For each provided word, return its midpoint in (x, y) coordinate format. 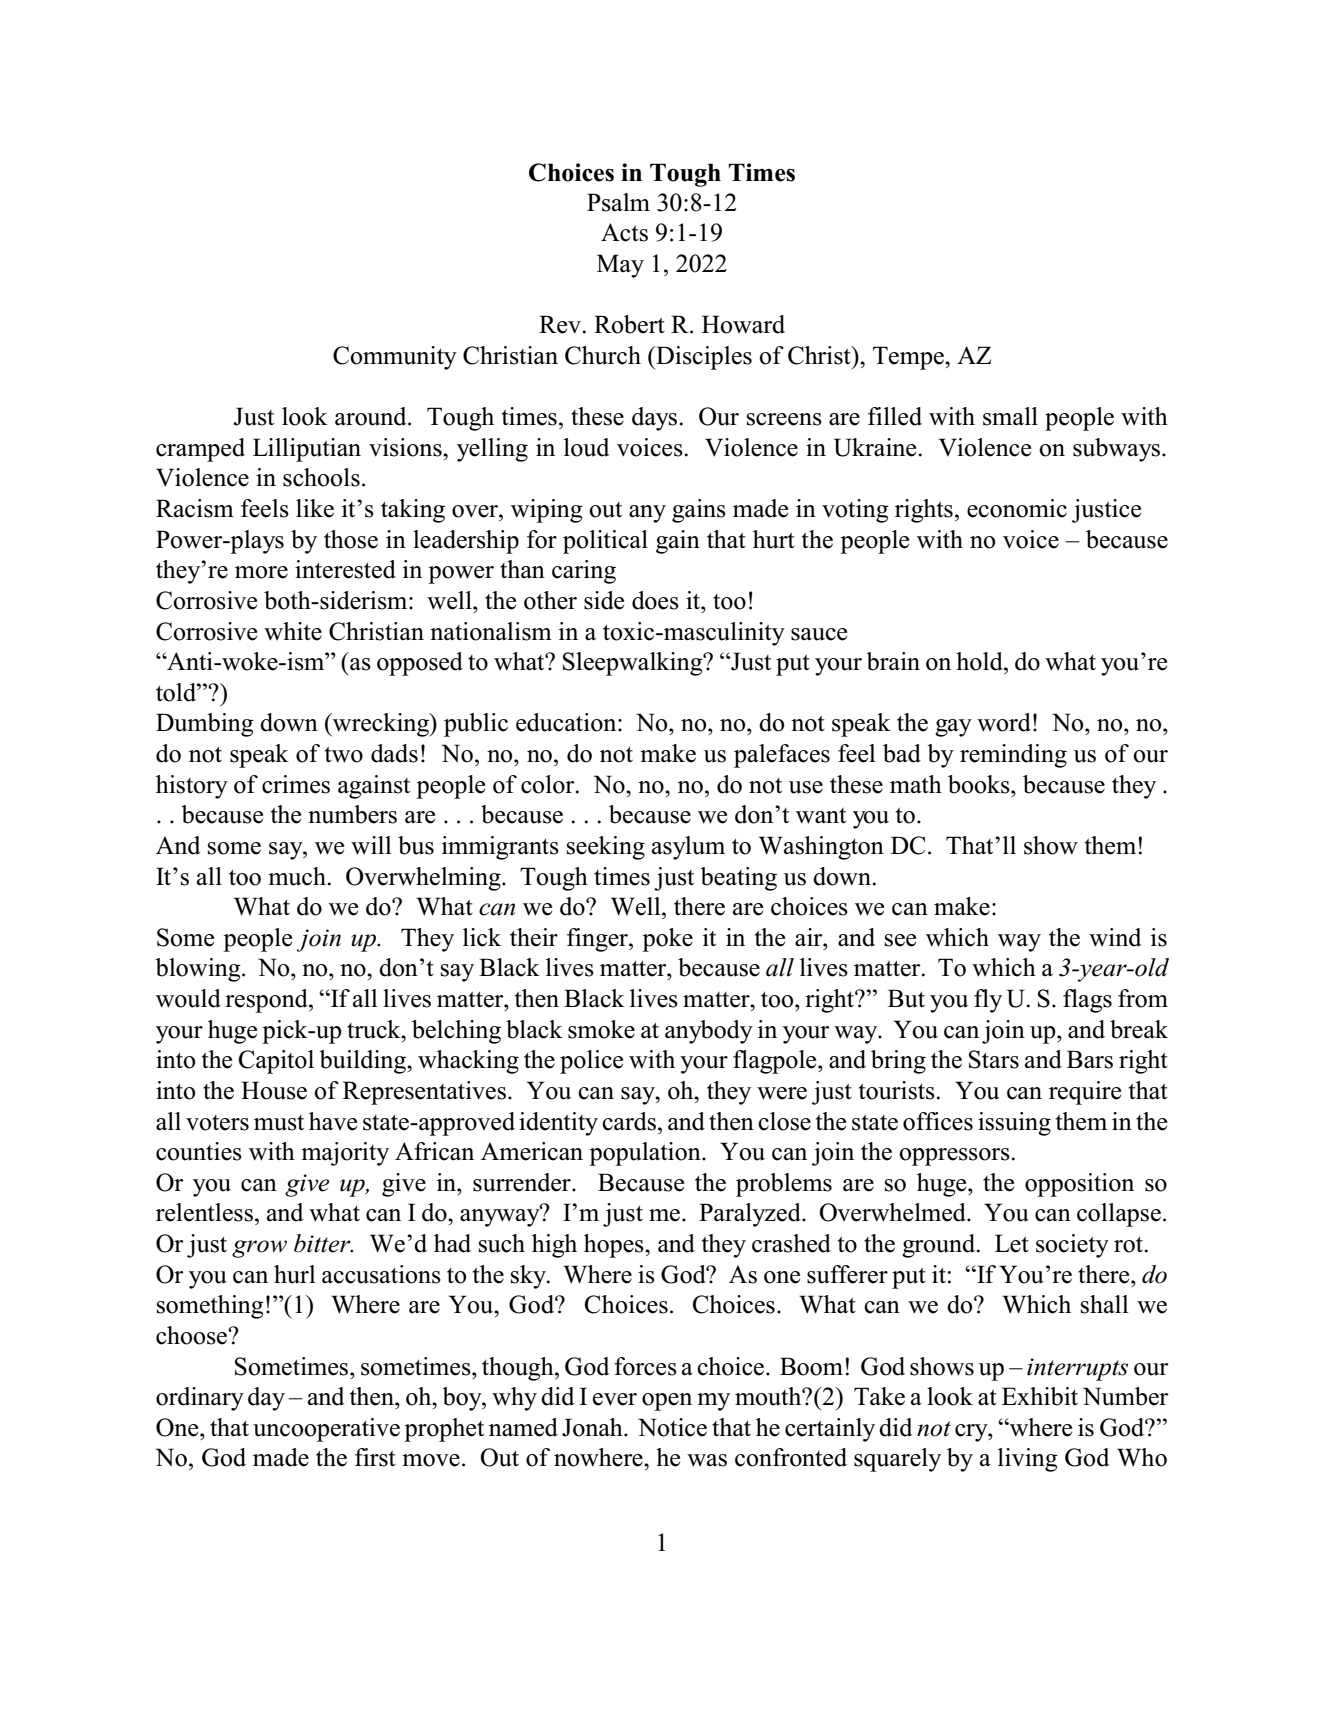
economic (1017, 508)
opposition (1079, 1185)
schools (321, 477)
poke (667, 940)
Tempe (909, 358)
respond (267, 1001)
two (344, 755)
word (1004, 722)
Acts (624, 232)
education (567, 722)
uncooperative (326, 1430)
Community (395, 358)
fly (988, 1001)
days (654, 419)
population (646, 1154)
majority (345, 1154)
